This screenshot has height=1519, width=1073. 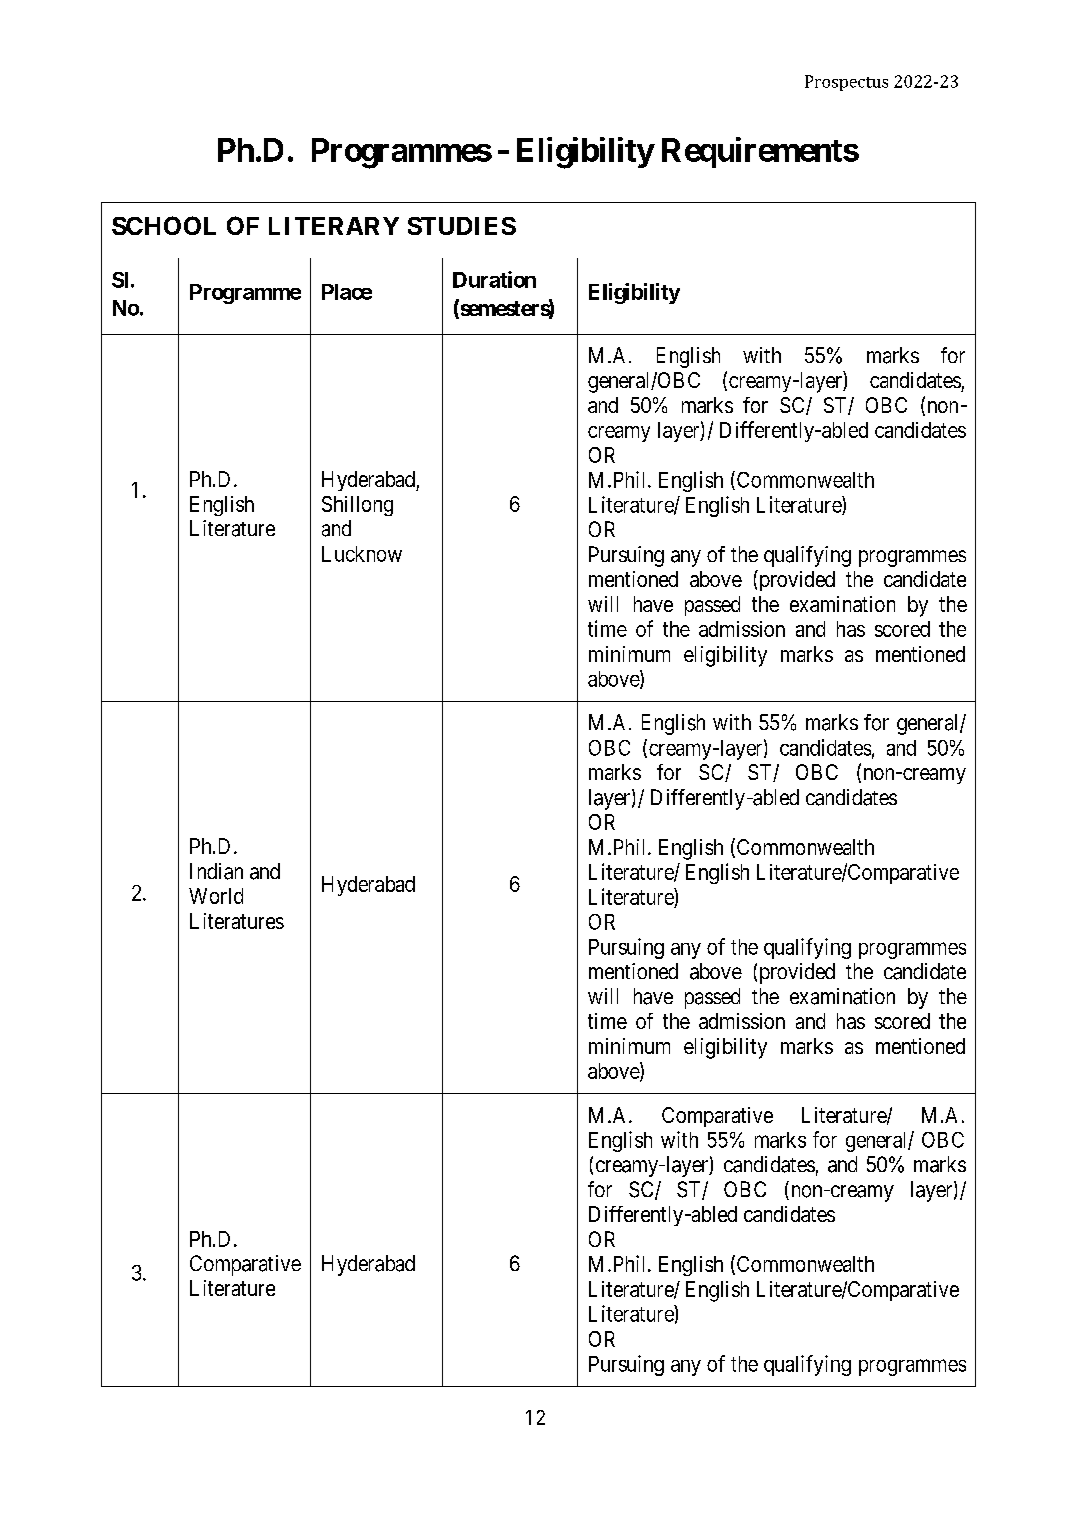 What do you see at coordinates (362, 554) in the screenshot?
I see `Lucknow` at bounding box center [362, 554].
